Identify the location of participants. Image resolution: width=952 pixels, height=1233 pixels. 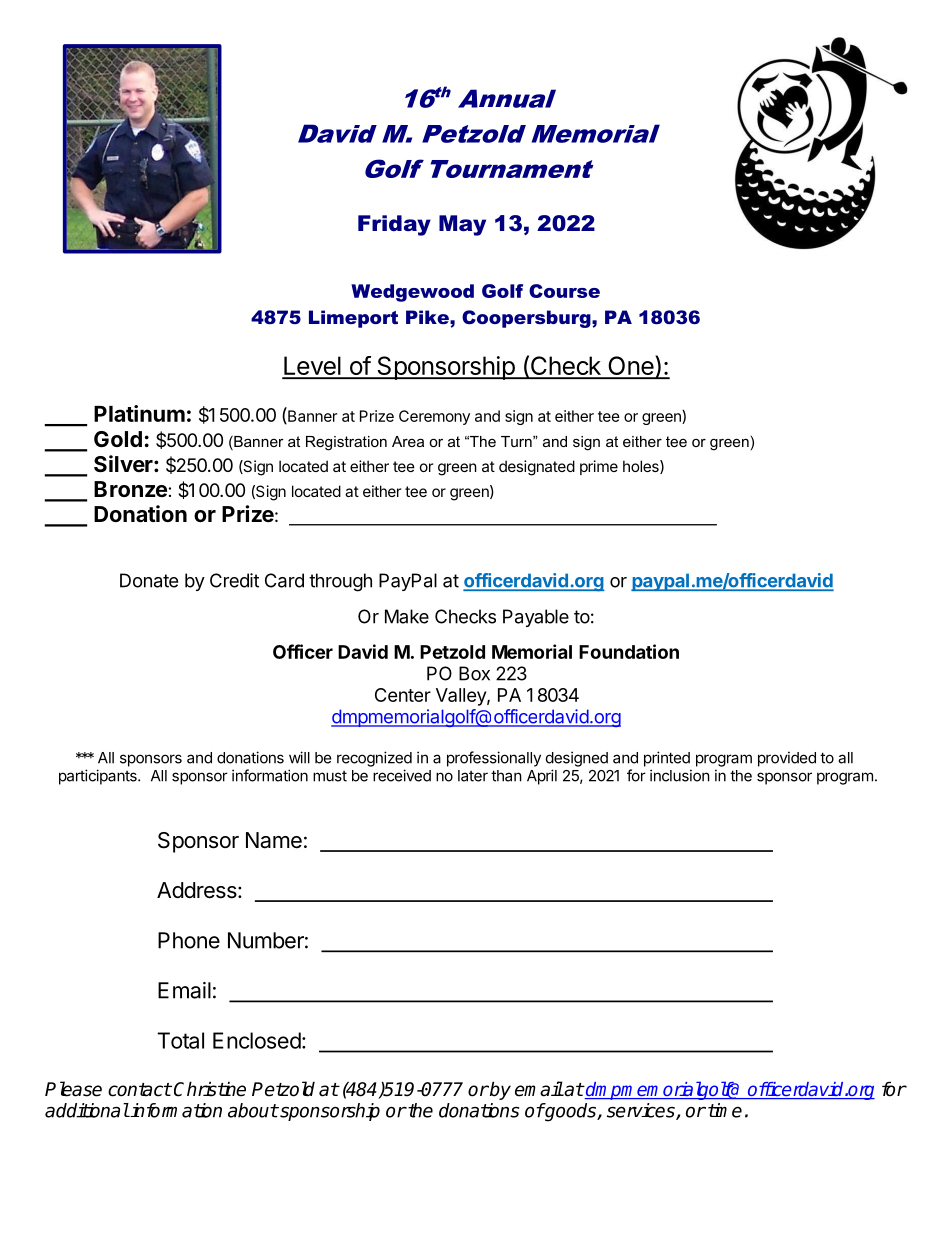
(99, 777).
